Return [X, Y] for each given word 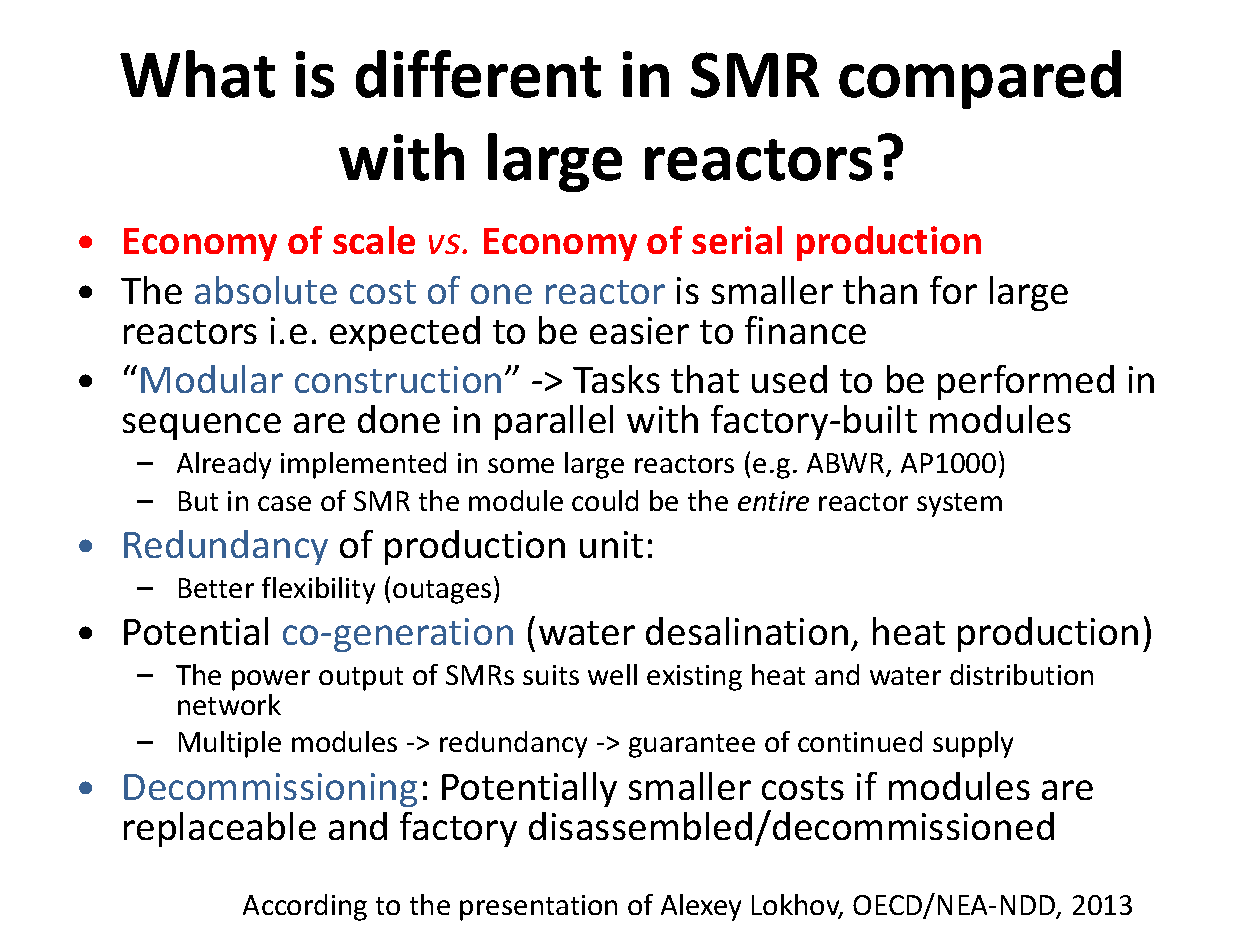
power [271, 680]
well [612, 674]
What [197, 74]
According [305, 907]
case [284, 503]
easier [639, 330]
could [605, 500]
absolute [266, 290]
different [478, 74]
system [959, 505]
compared [980, 79]
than [880, 290]
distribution [1021, 674]
